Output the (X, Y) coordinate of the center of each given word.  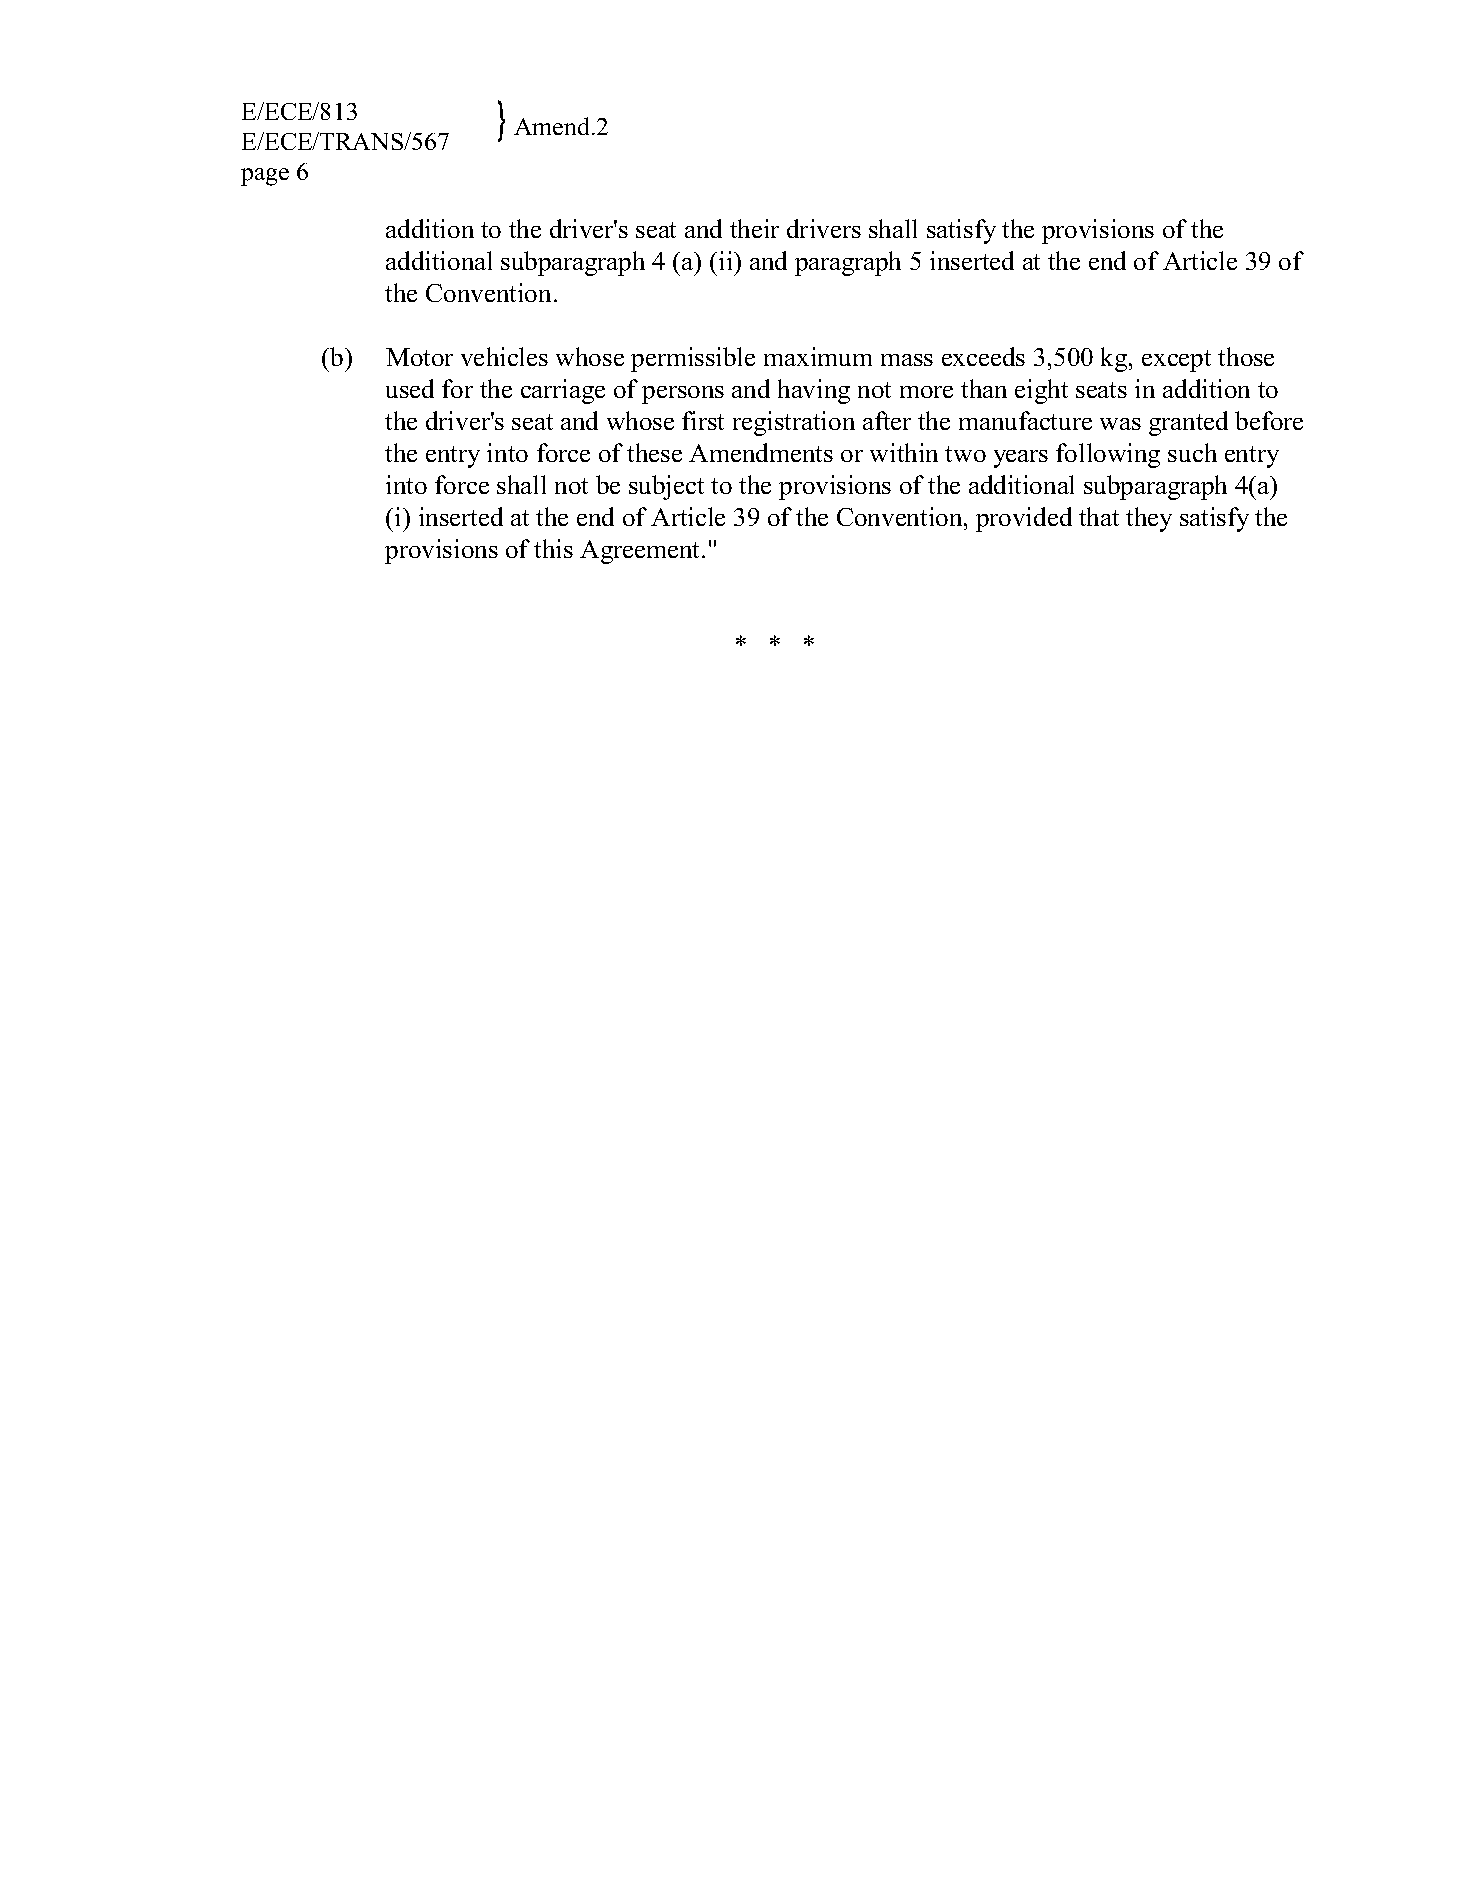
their (754, 228)
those (1246, 356)
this (553, 548)
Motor (419, 357)
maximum (818, 356)
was (1120, 424)
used (410, 388)
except (1176, 361)
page (265, 177)
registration (794, 423)
